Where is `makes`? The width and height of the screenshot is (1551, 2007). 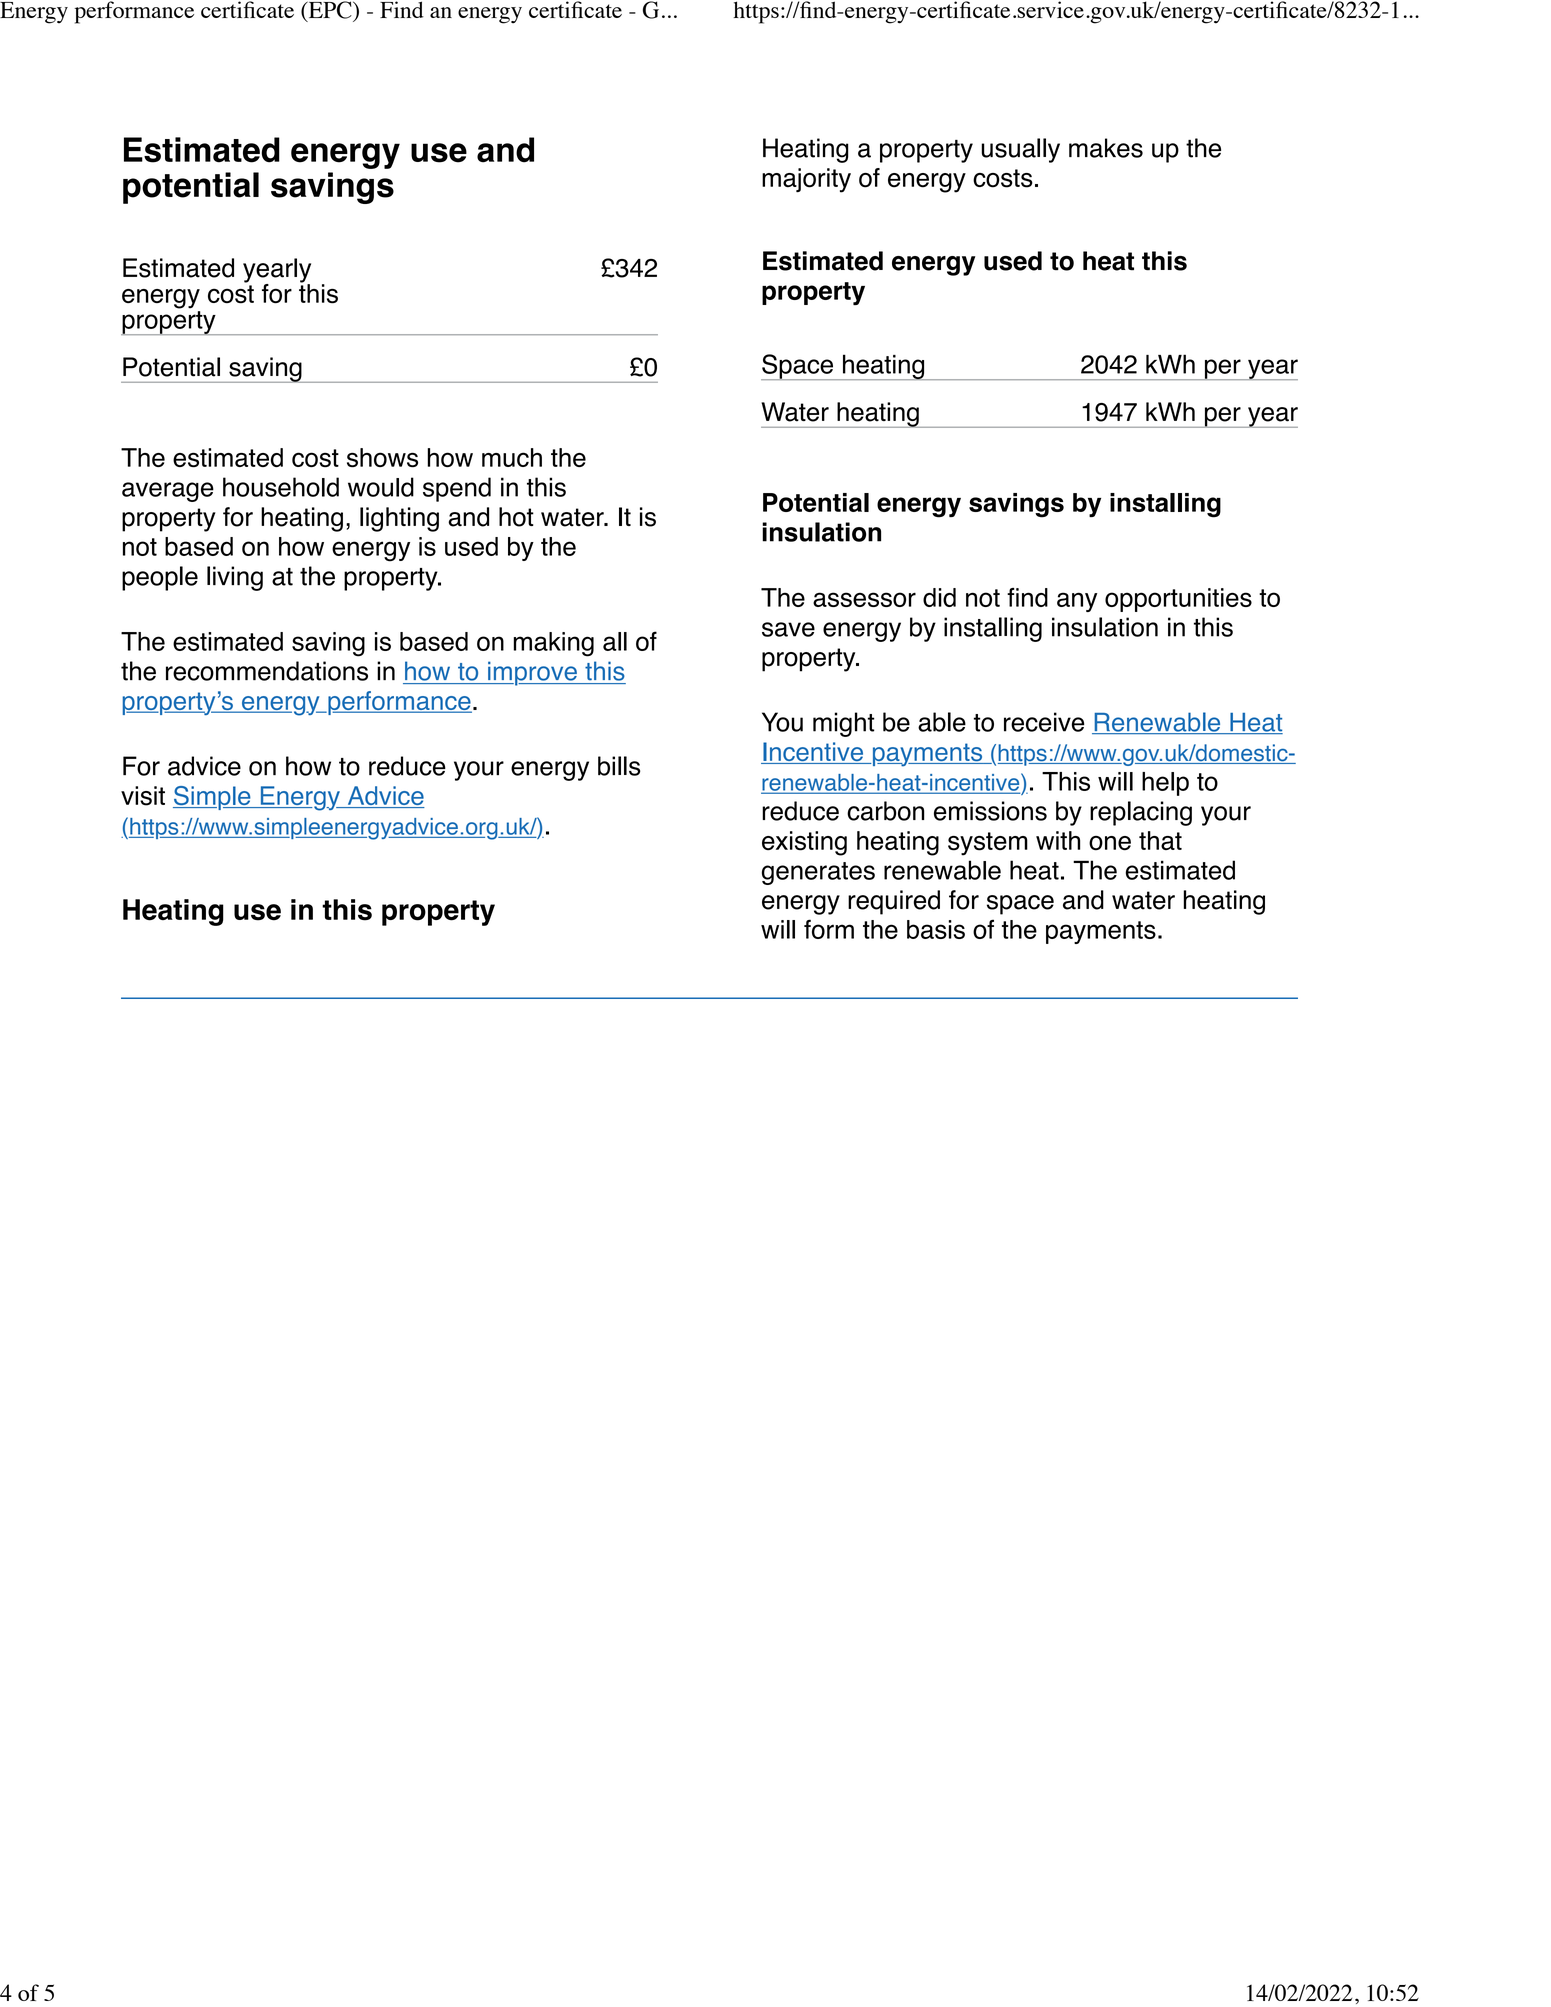
makes is located at coordinates (1106, 148).
